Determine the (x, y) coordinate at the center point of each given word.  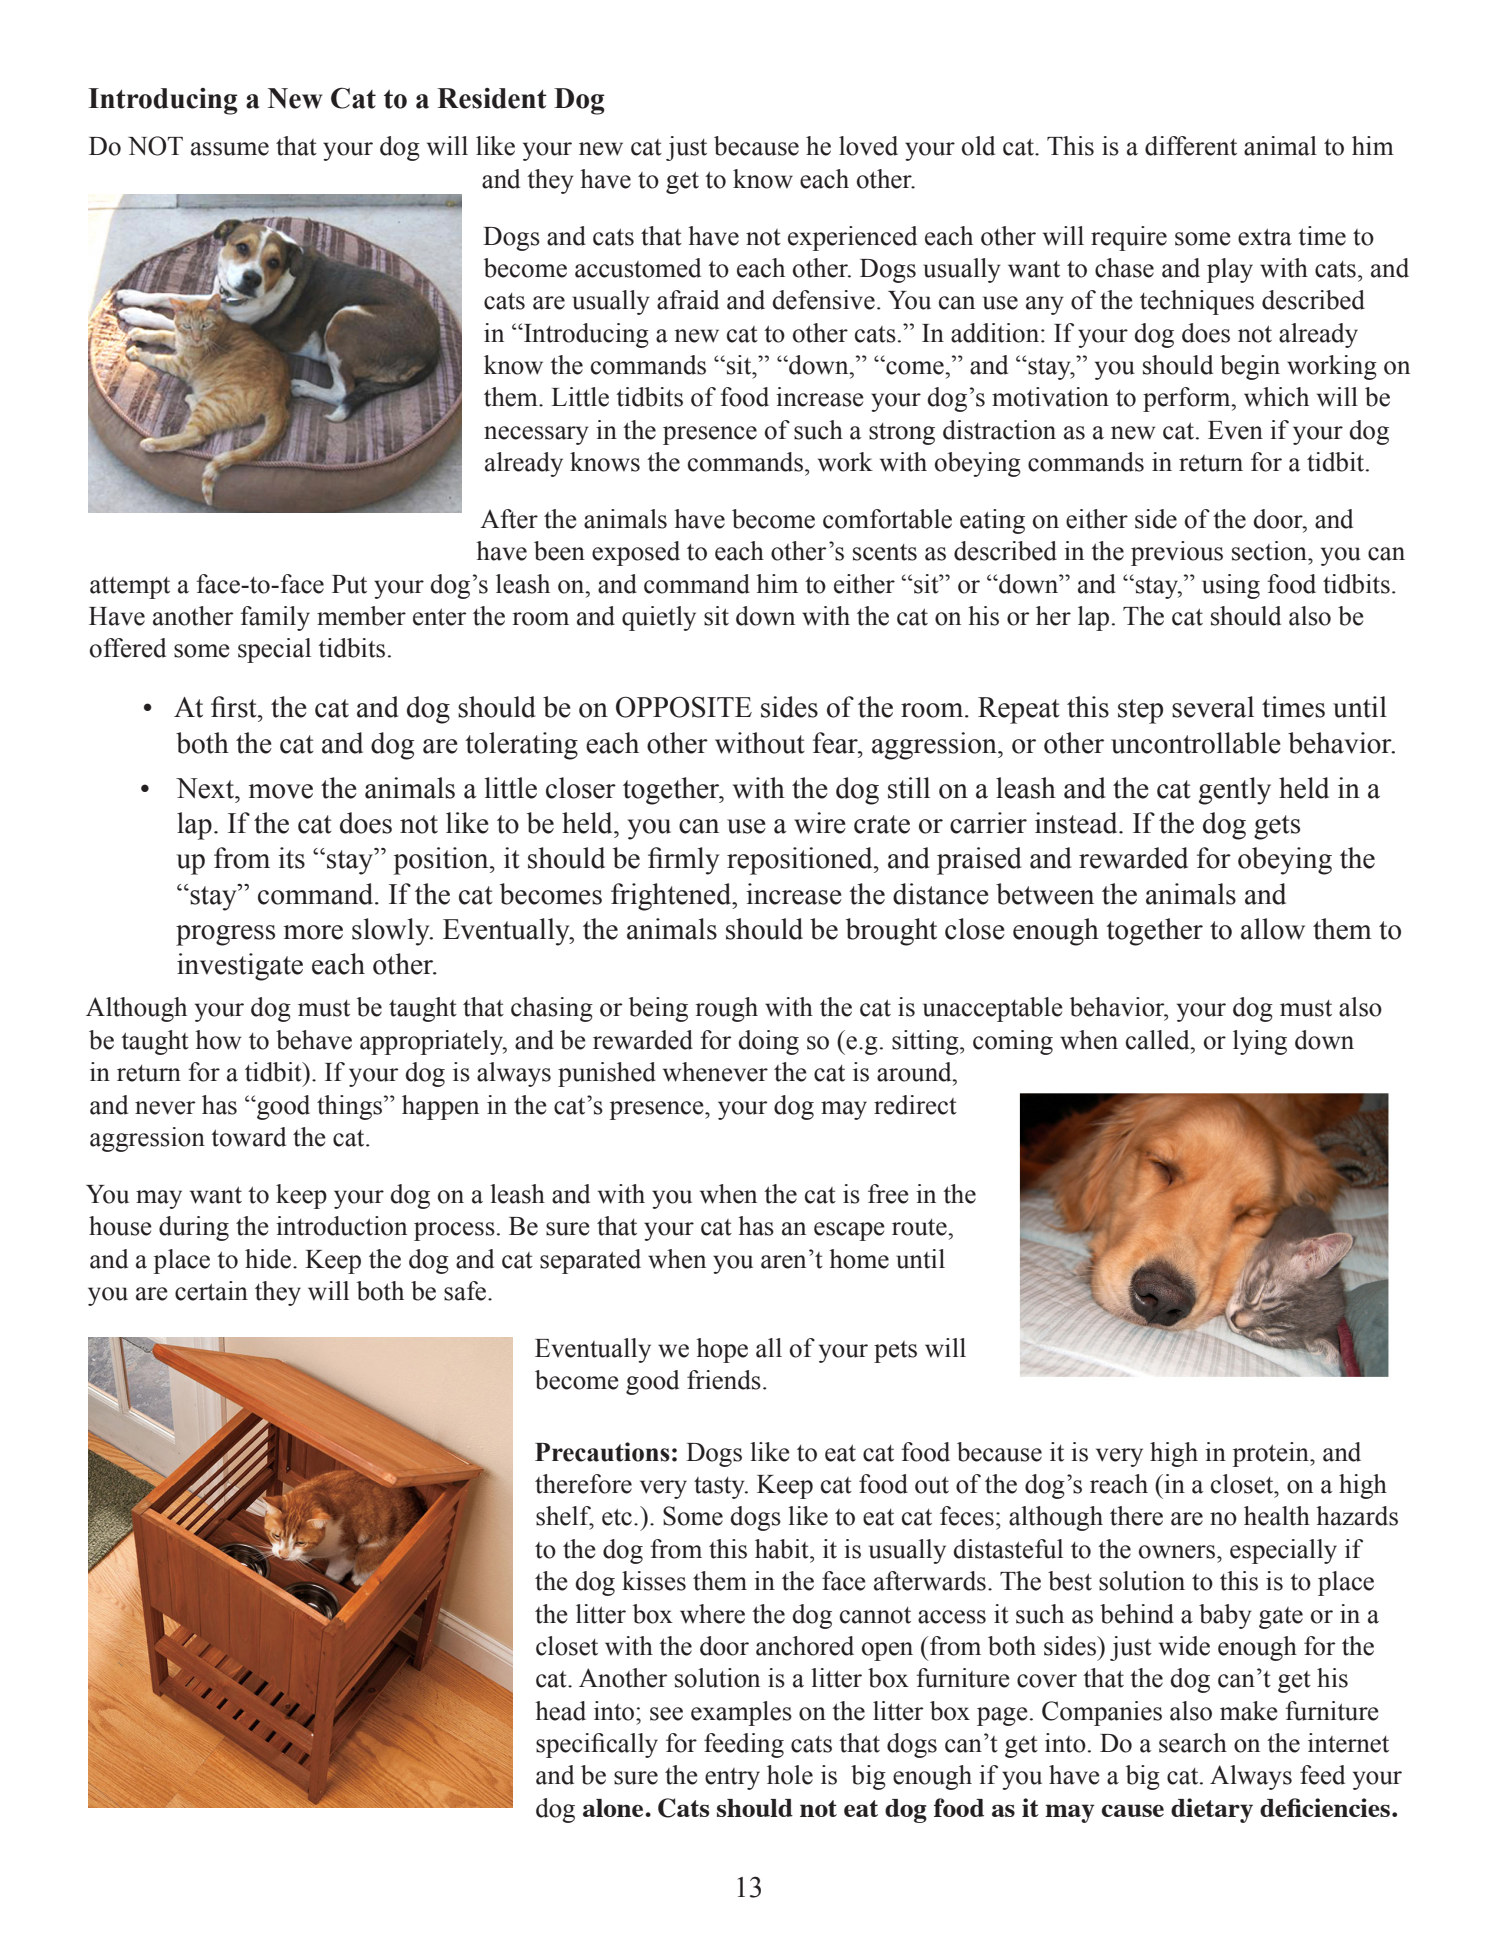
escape (849, 1231)
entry (732, 1779)
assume (230, 149)
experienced (852, 238)
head (560, 1711)
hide (268, 1259)
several (1213, 707)
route (920, 1227)
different (1191, 146)
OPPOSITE (684, 707)
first (235, 707)
